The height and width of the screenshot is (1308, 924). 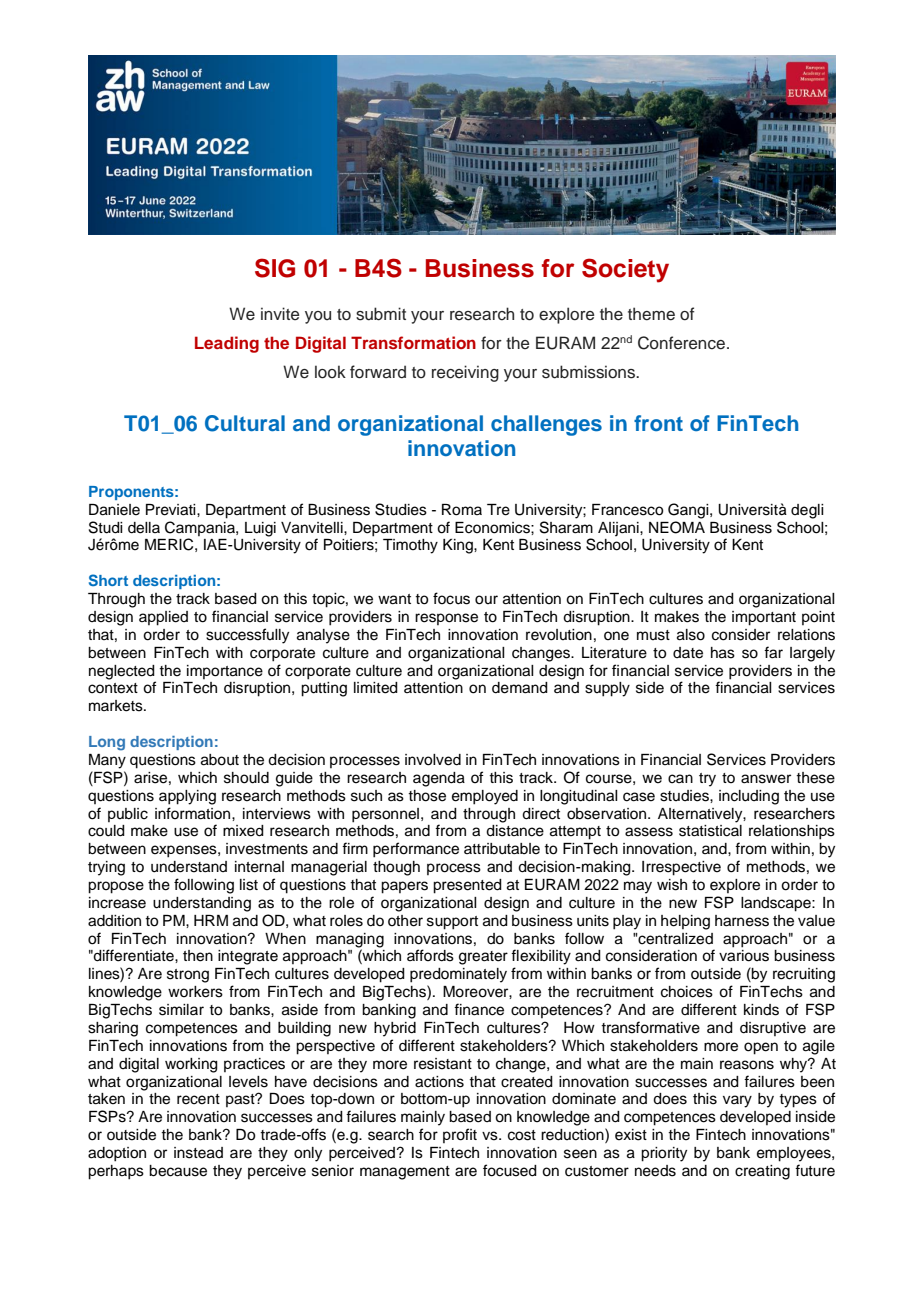 What do you see at coordinates (198, 1153) in the screenshot?
I see `instead` at bounding box center [198, 1153].
